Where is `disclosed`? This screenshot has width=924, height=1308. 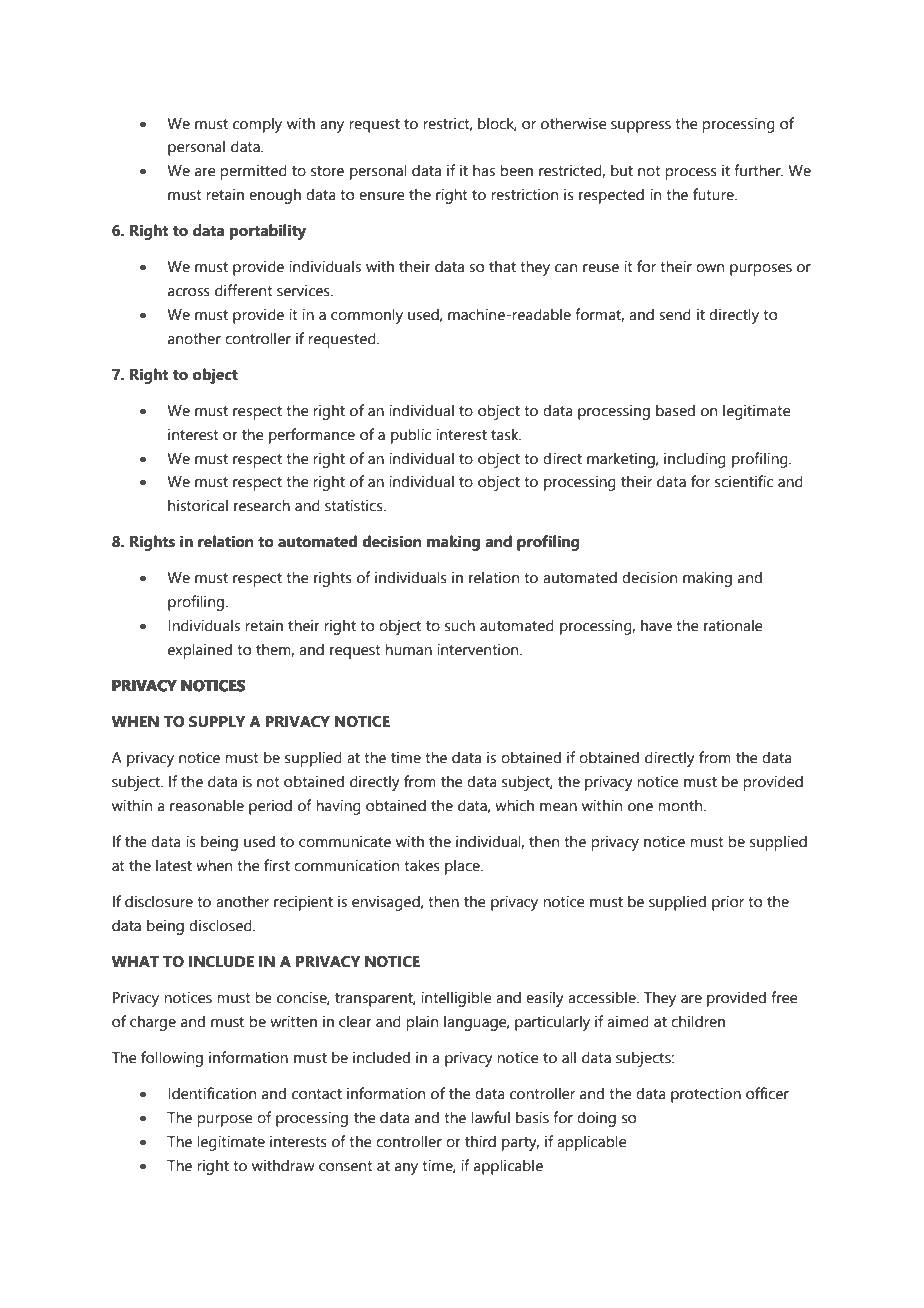
disclosed is located at coordinates (221, 925).
